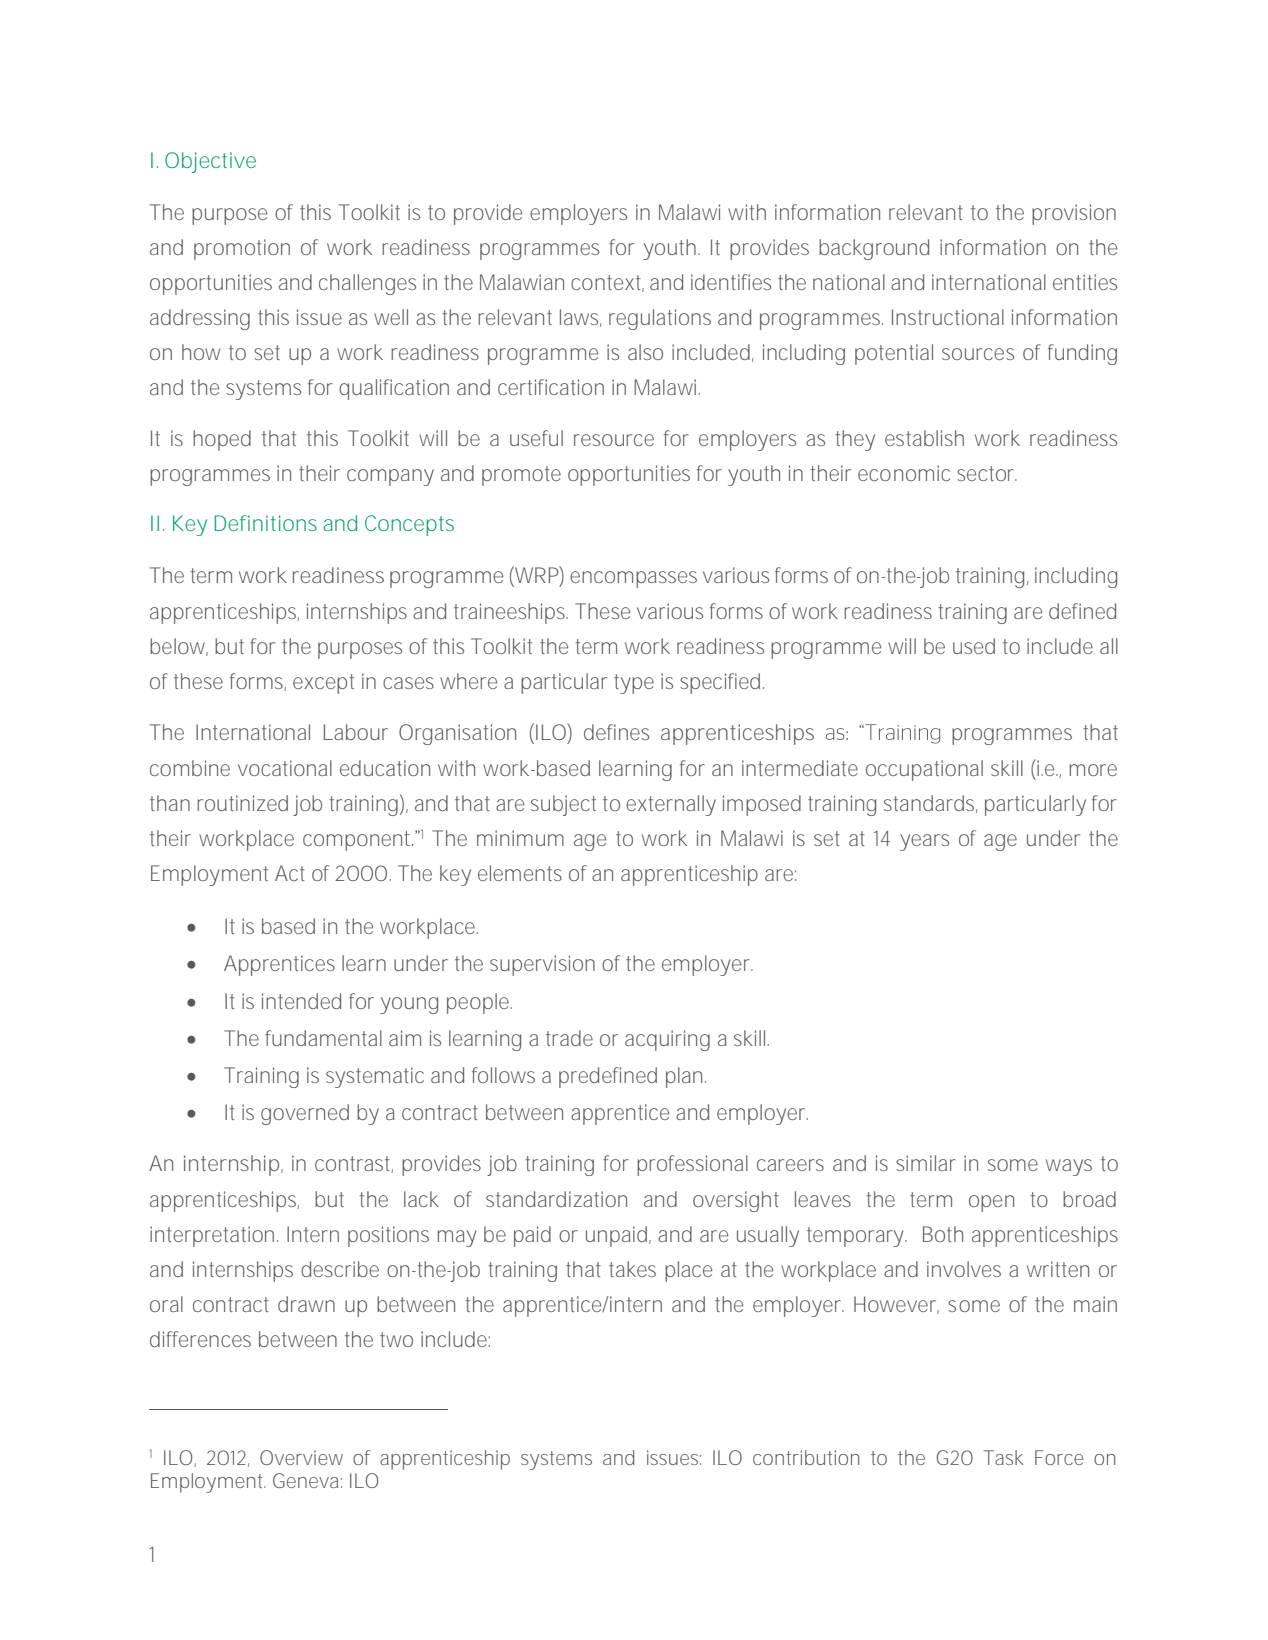  What do you see at coordinates (266, 523) in the document?
I see `Definitions` at bounding box center [266, 523].
